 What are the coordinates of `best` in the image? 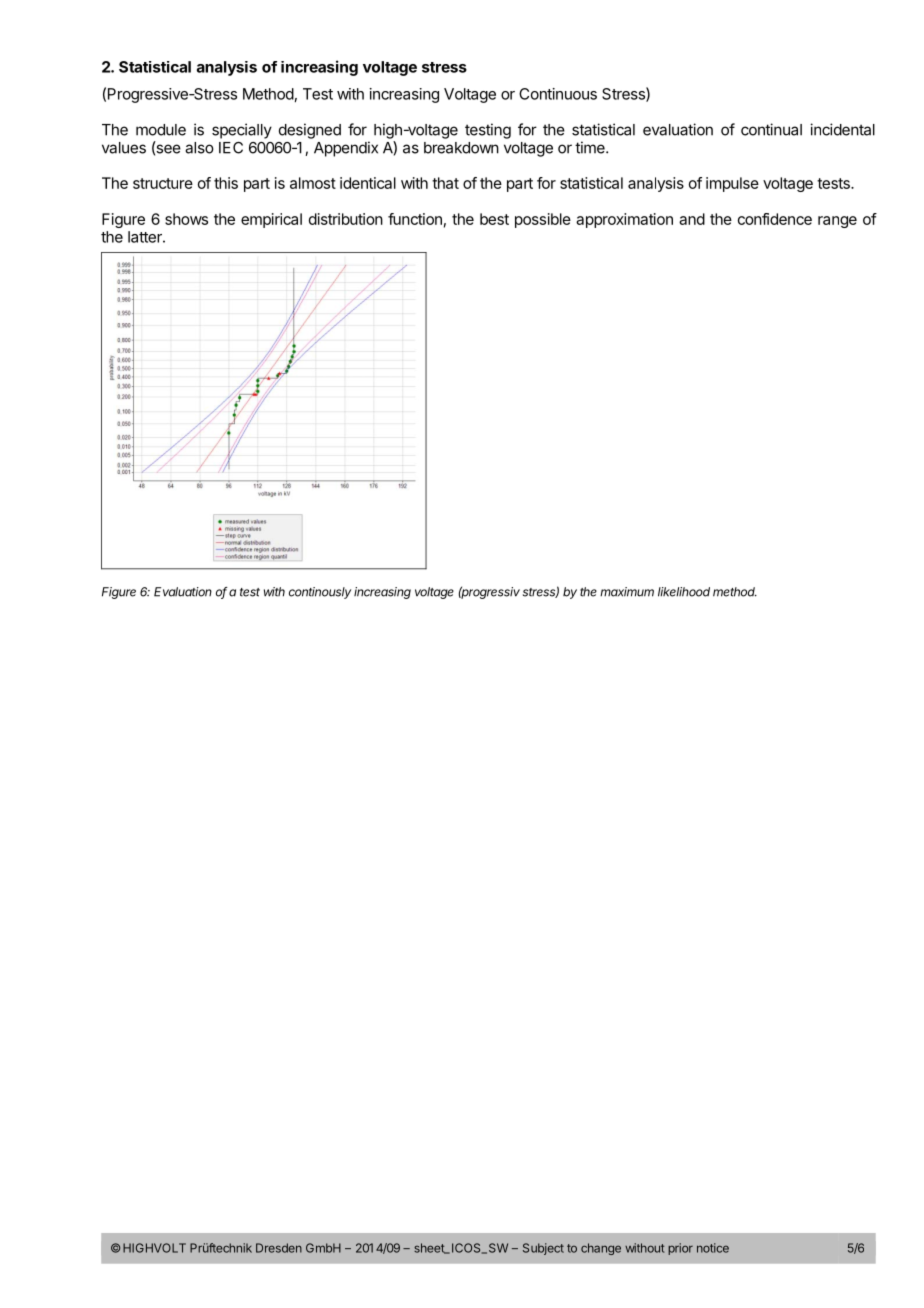 It's located at (494, 219).
